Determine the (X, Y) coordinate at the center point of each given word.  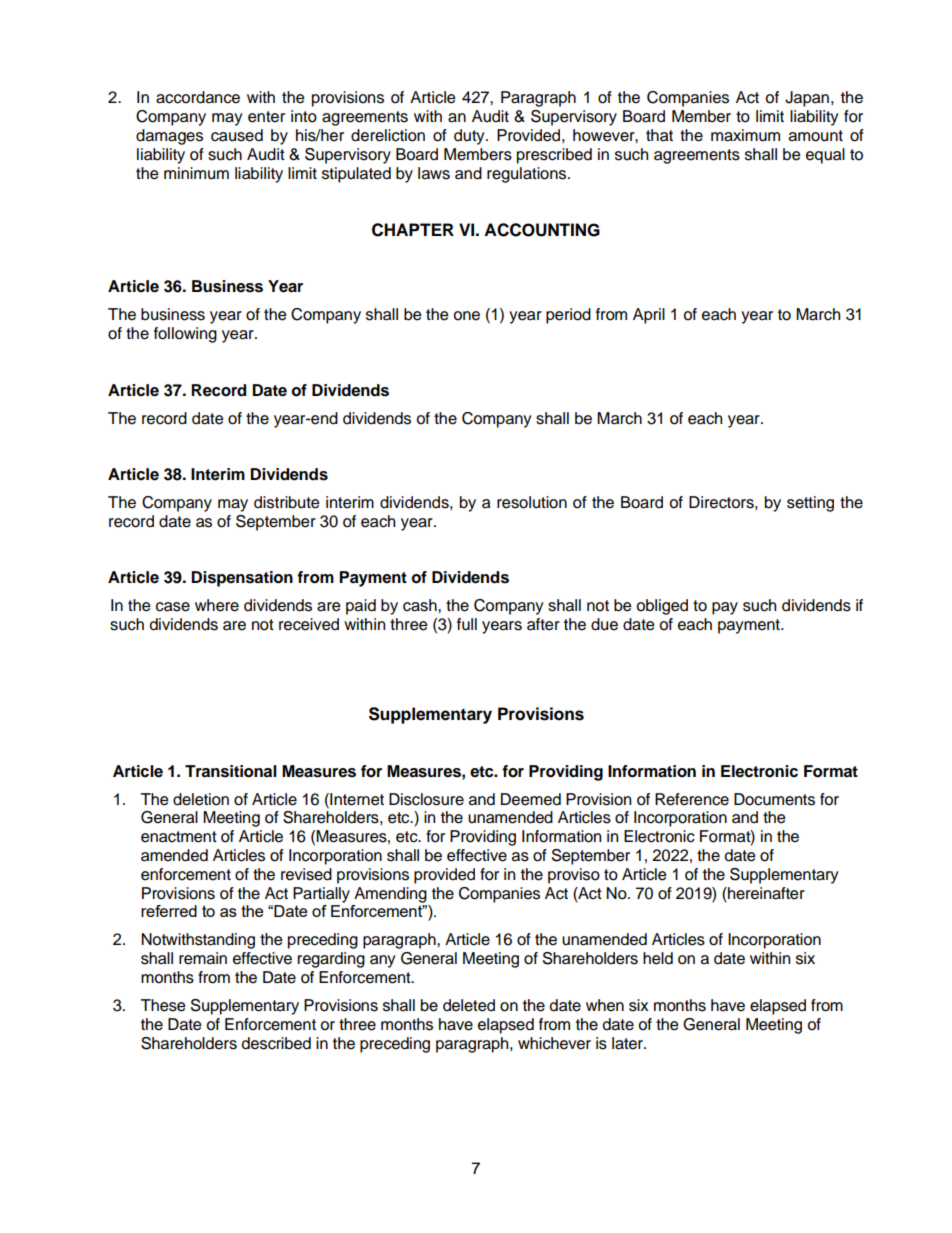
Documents (774, 799)
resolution (532, 502)
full (467, 624)
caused (237, 135)
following (185, 335)
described (276, 1043)
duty (470, 137)
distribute (287, 502)
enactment (179, 837)
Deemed (531, 799)
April (649, 316)
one (467, 316)
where (217, 605)
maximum (745, 135)
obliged (662, 607)
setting (810, 504)
